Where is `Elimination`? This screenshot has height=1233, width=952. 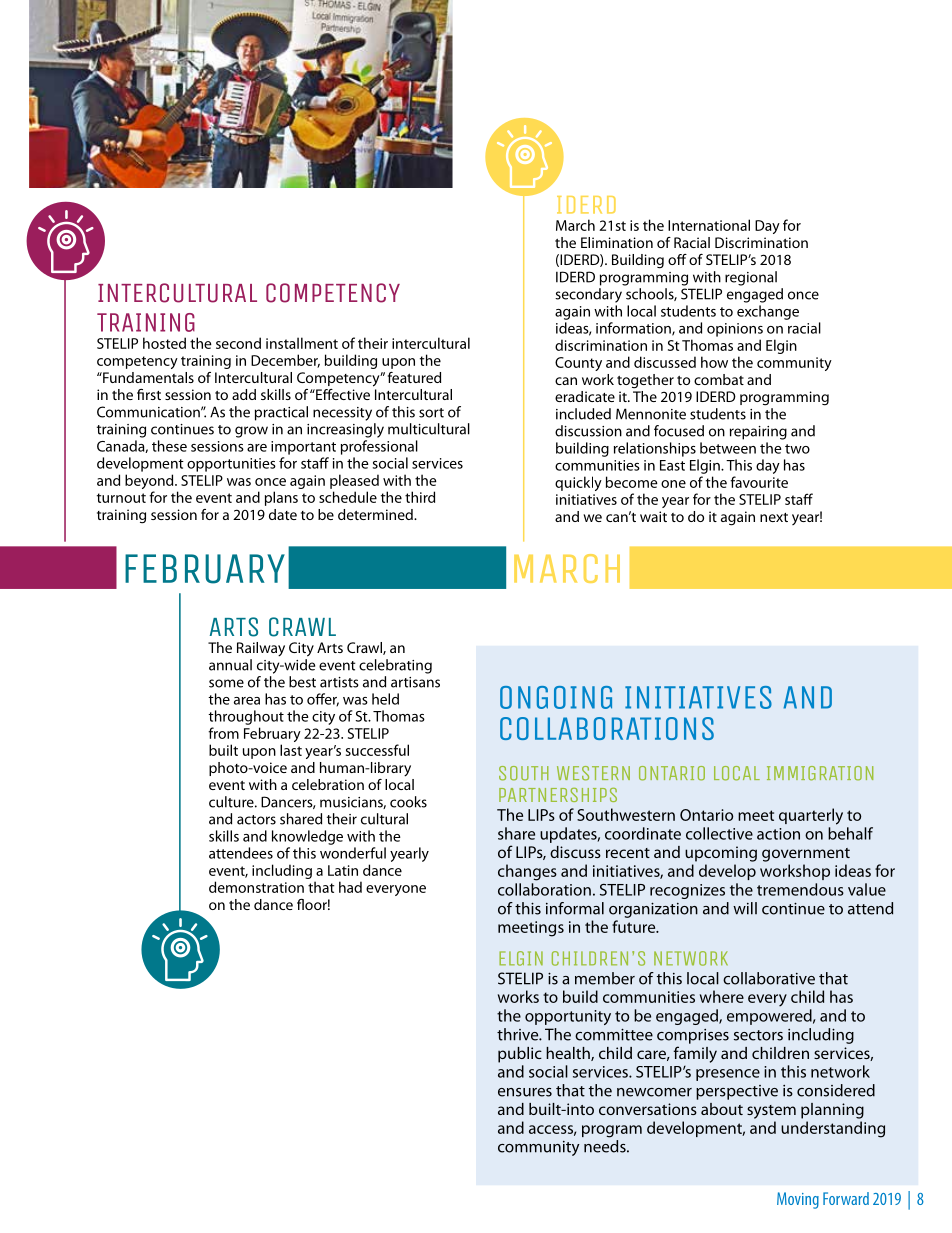 Elimination is located at coordinates (617, 242).
